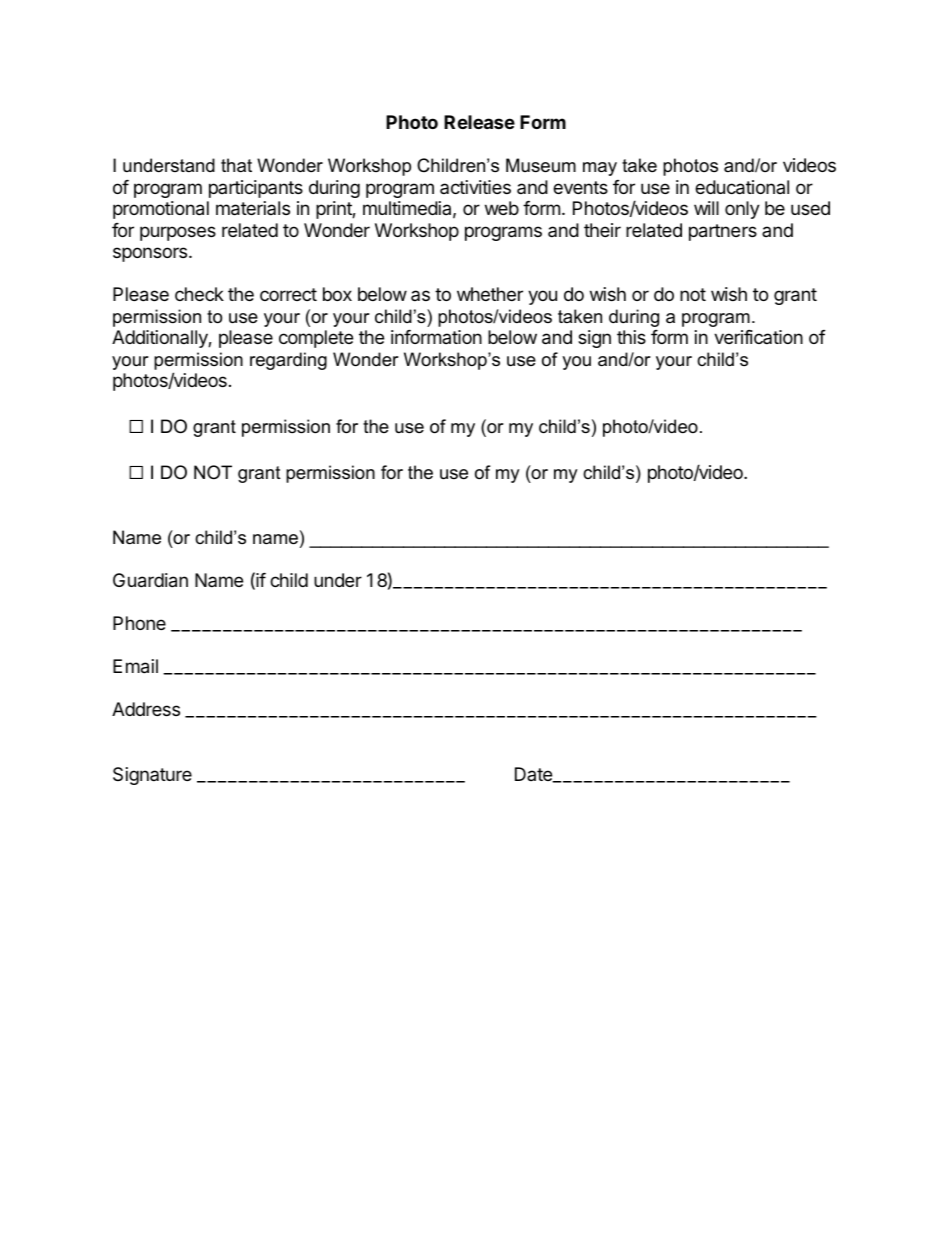  What do you see at coordinates (146, 709) in the screenshot?
I see `Address` at bounding box center [146, 709].
